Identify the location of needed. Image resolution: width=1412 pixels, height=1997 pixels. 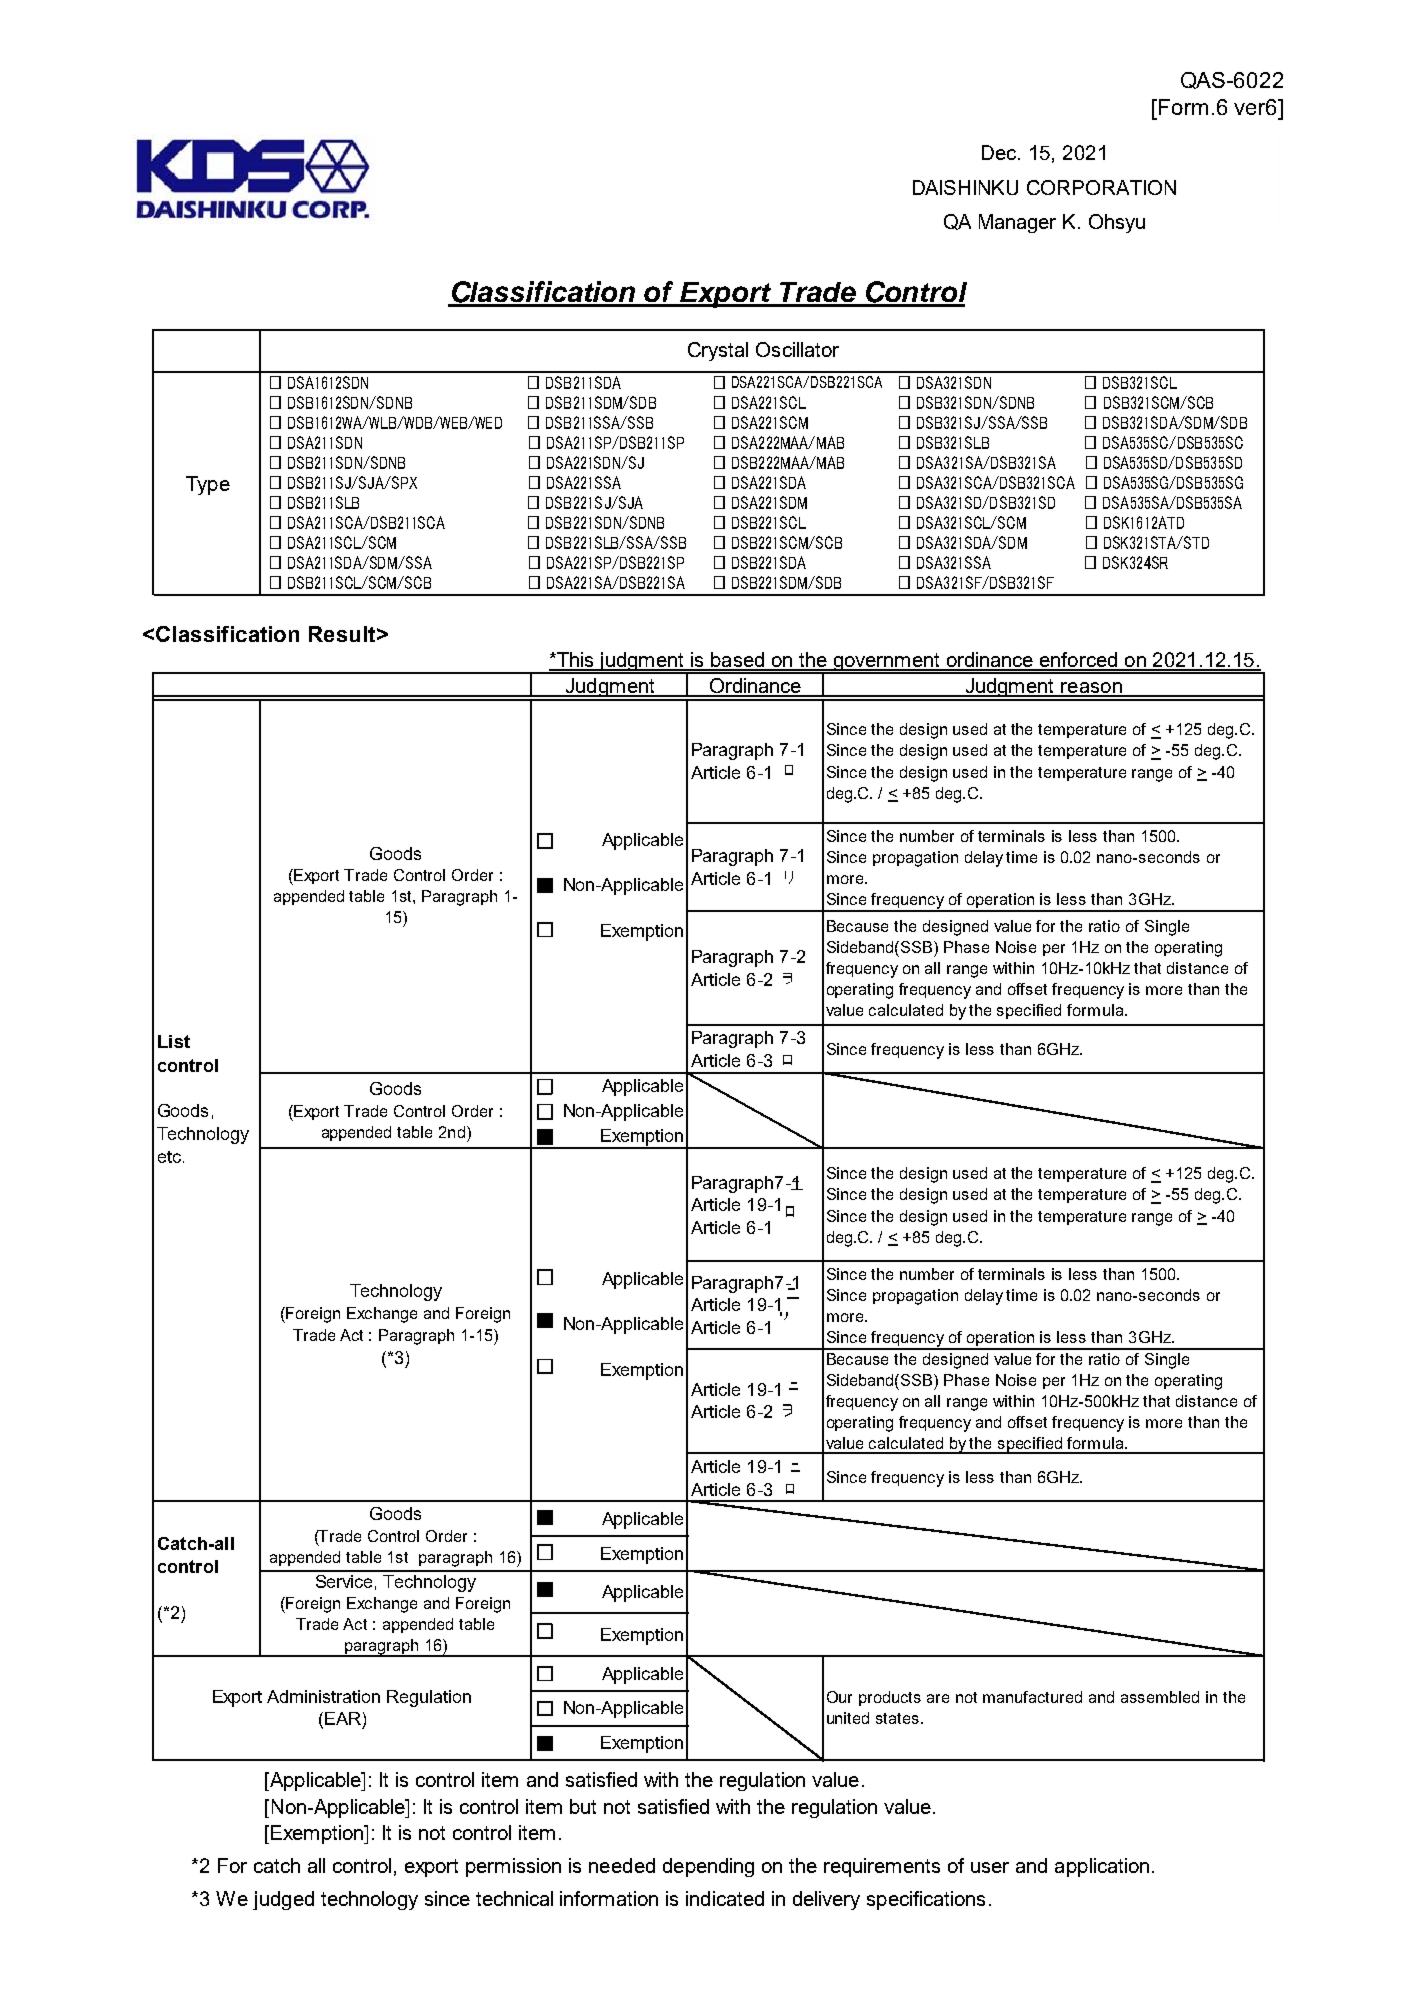
(622, 1865).
